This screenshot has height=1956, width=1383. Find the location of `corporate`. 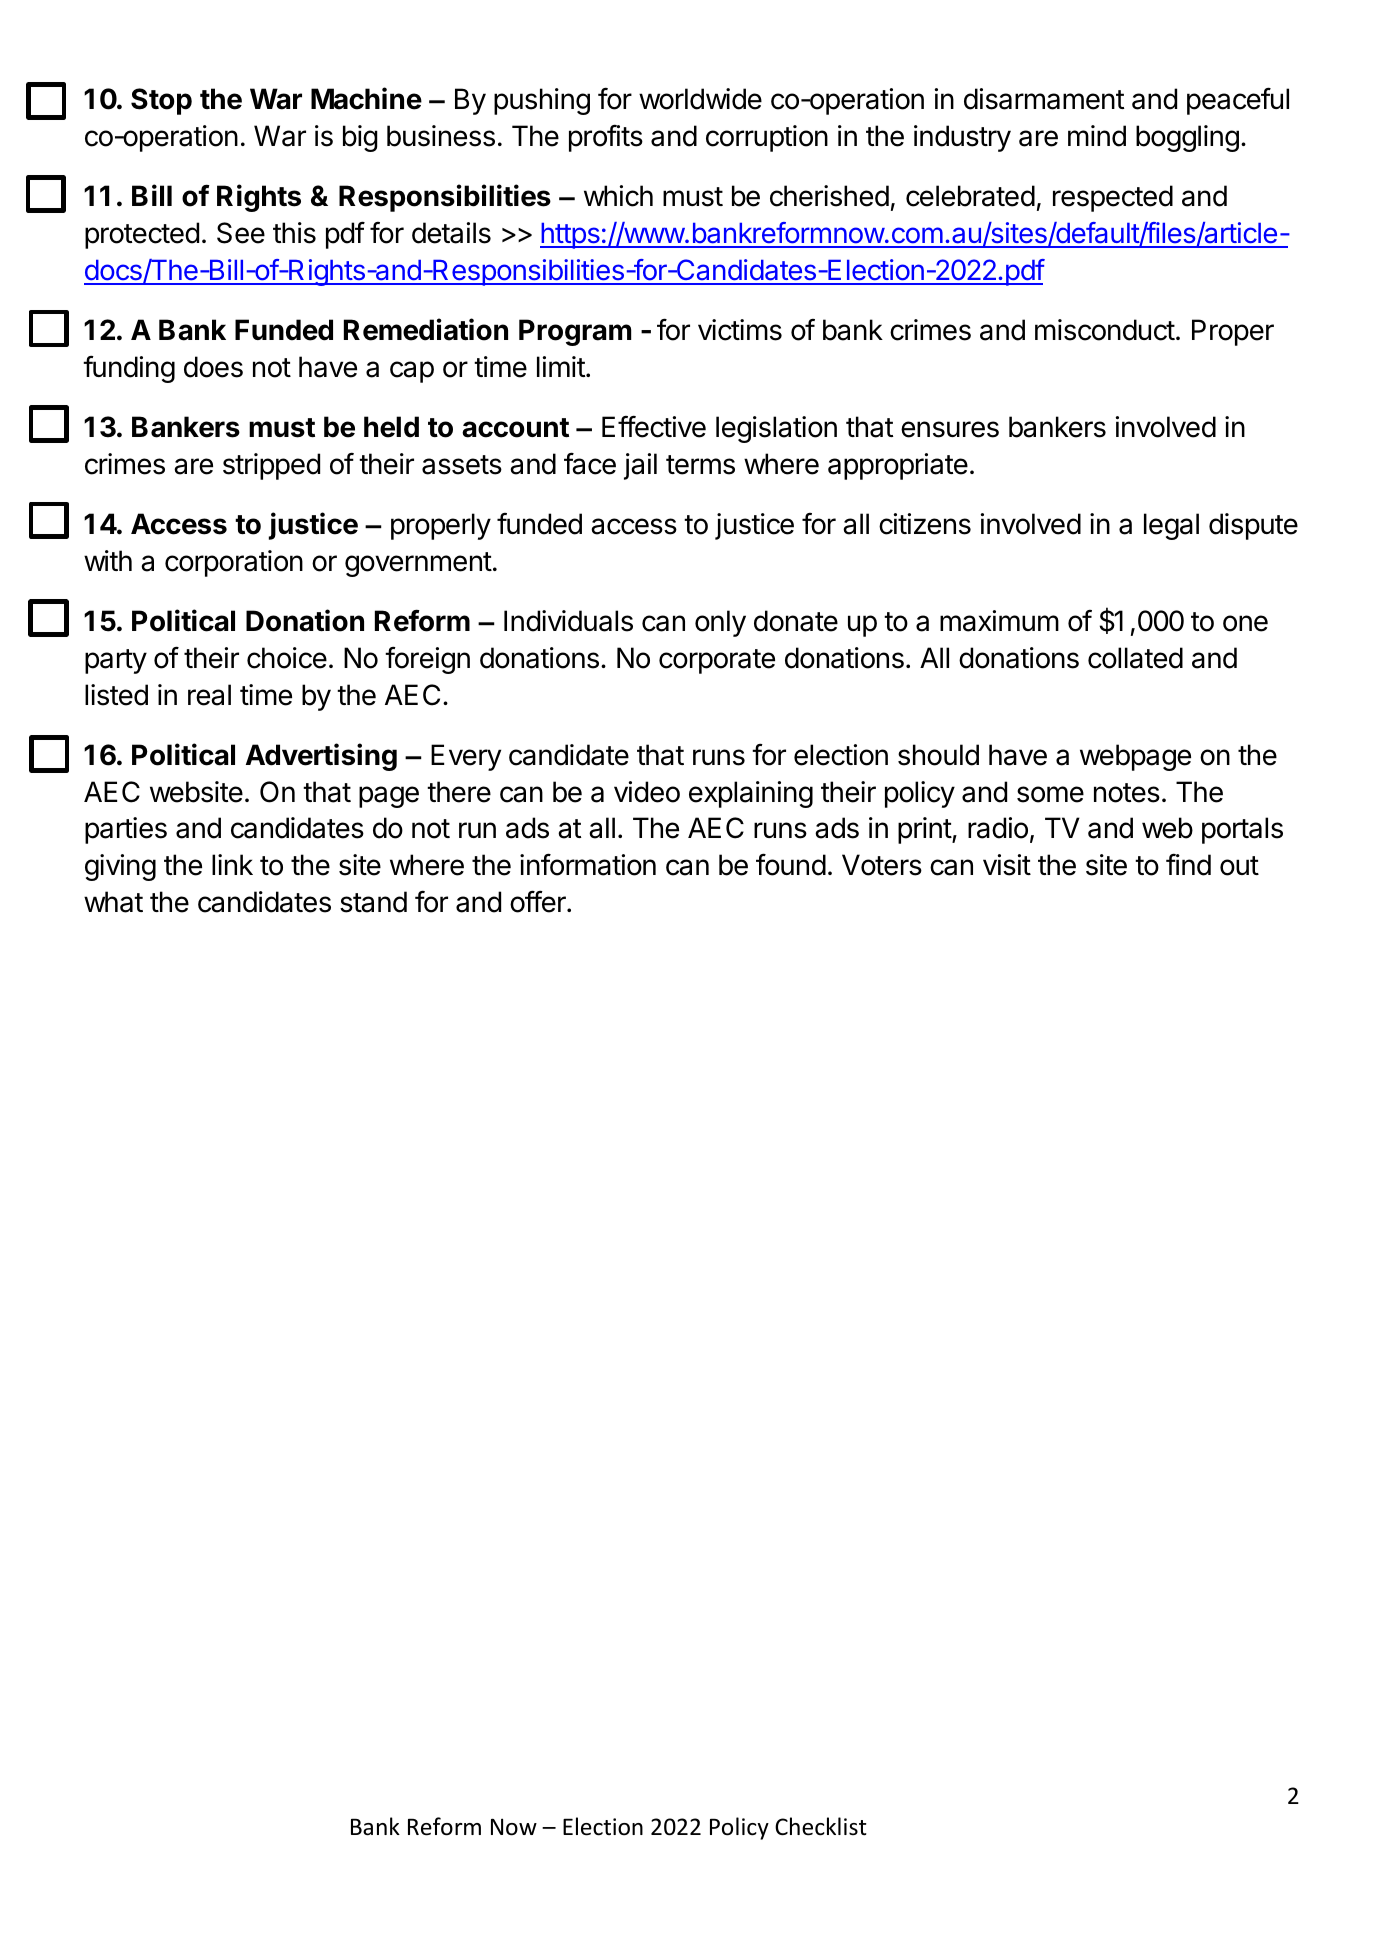

corporate is located at coordinates (717, 661).
